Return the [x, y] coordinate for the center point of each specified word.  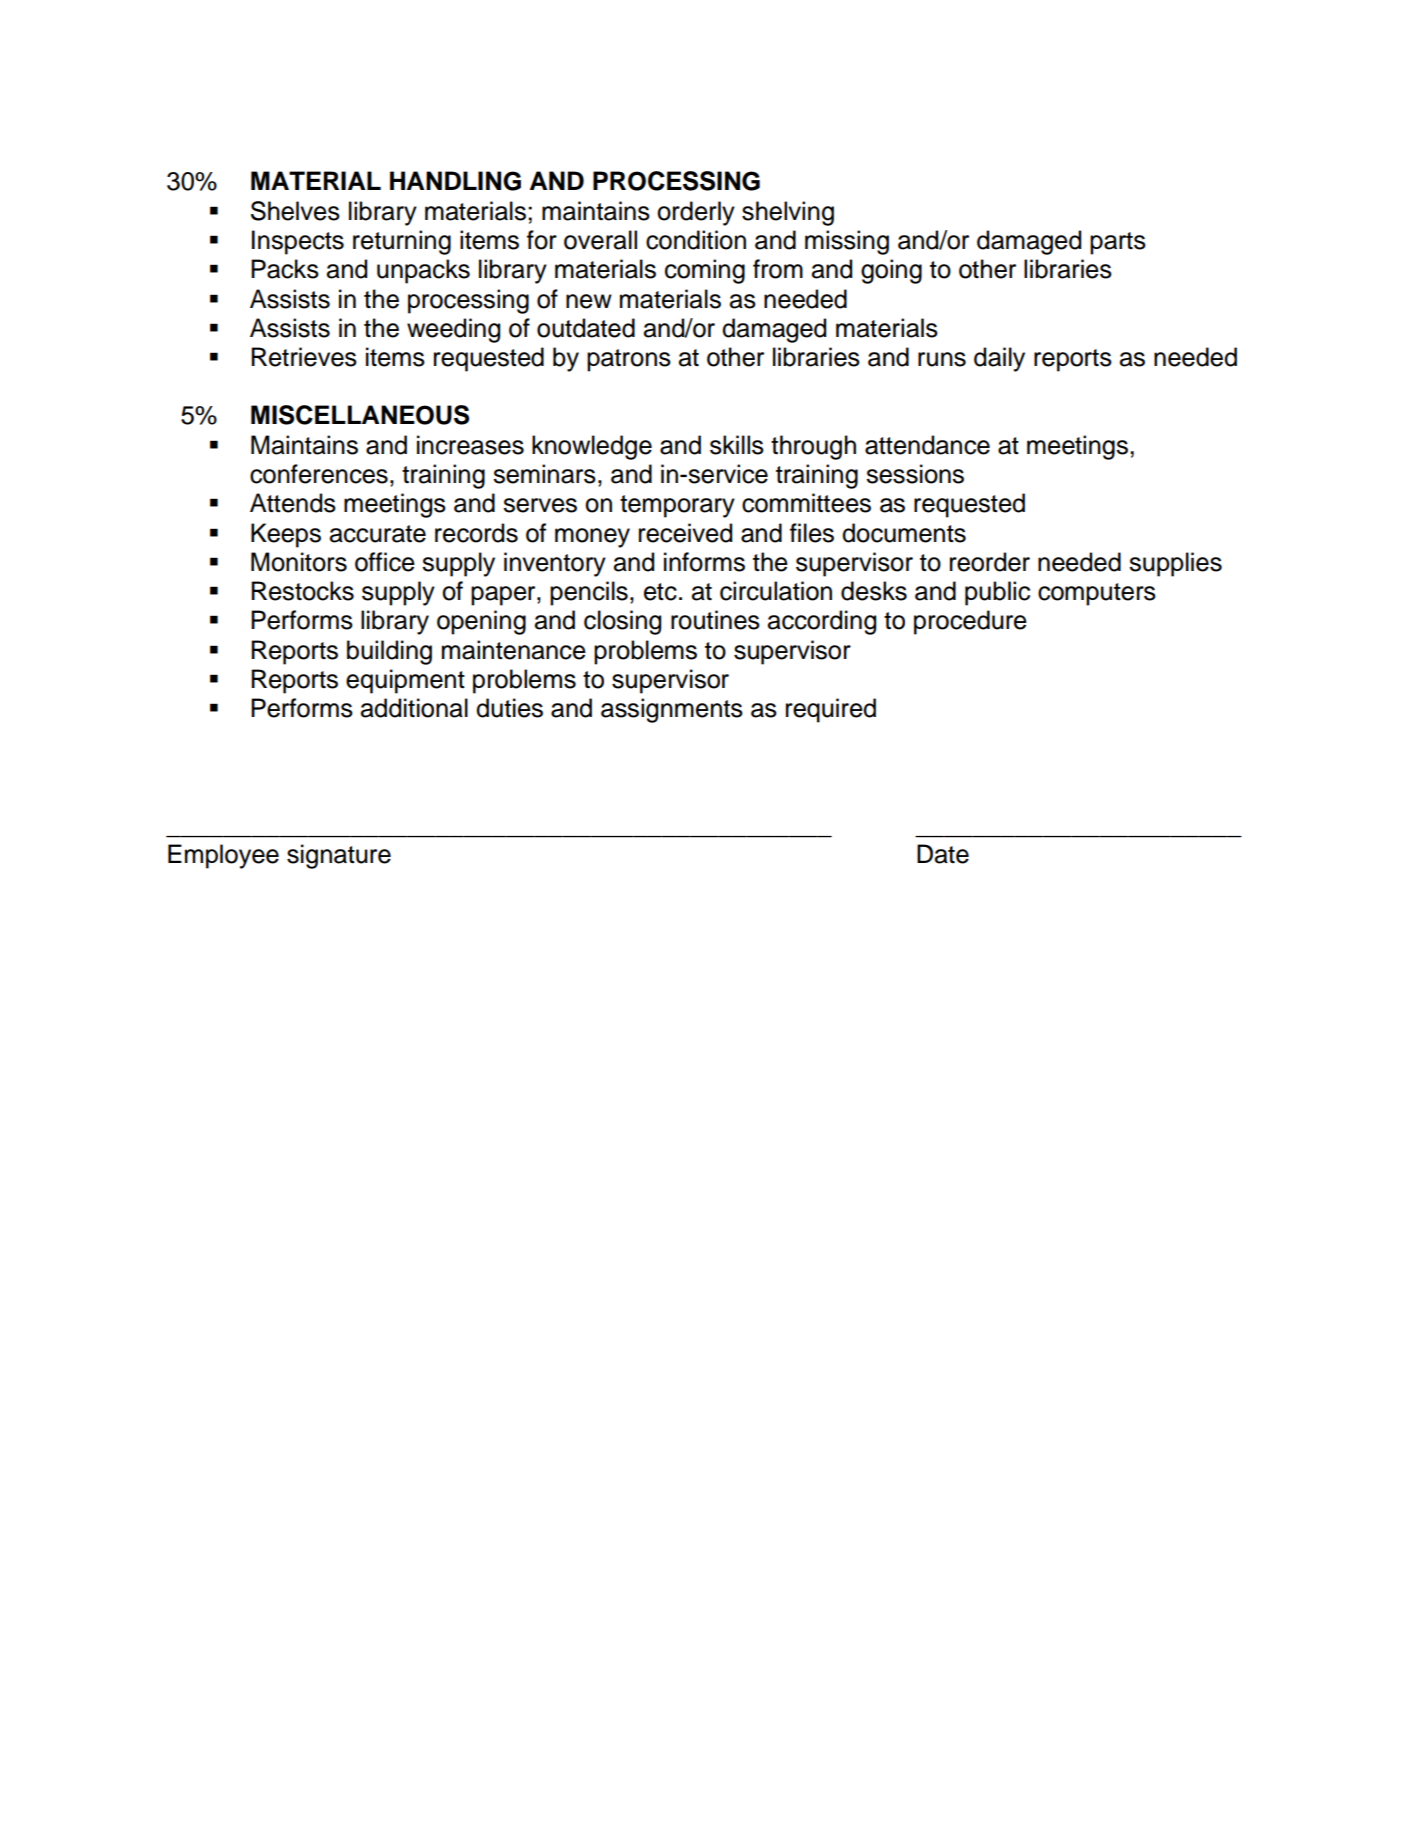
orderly [696, 213]
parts [1118, 243]
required [831, 710]
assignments [672, 710]
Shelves [295, 211]
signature [339, 856]
